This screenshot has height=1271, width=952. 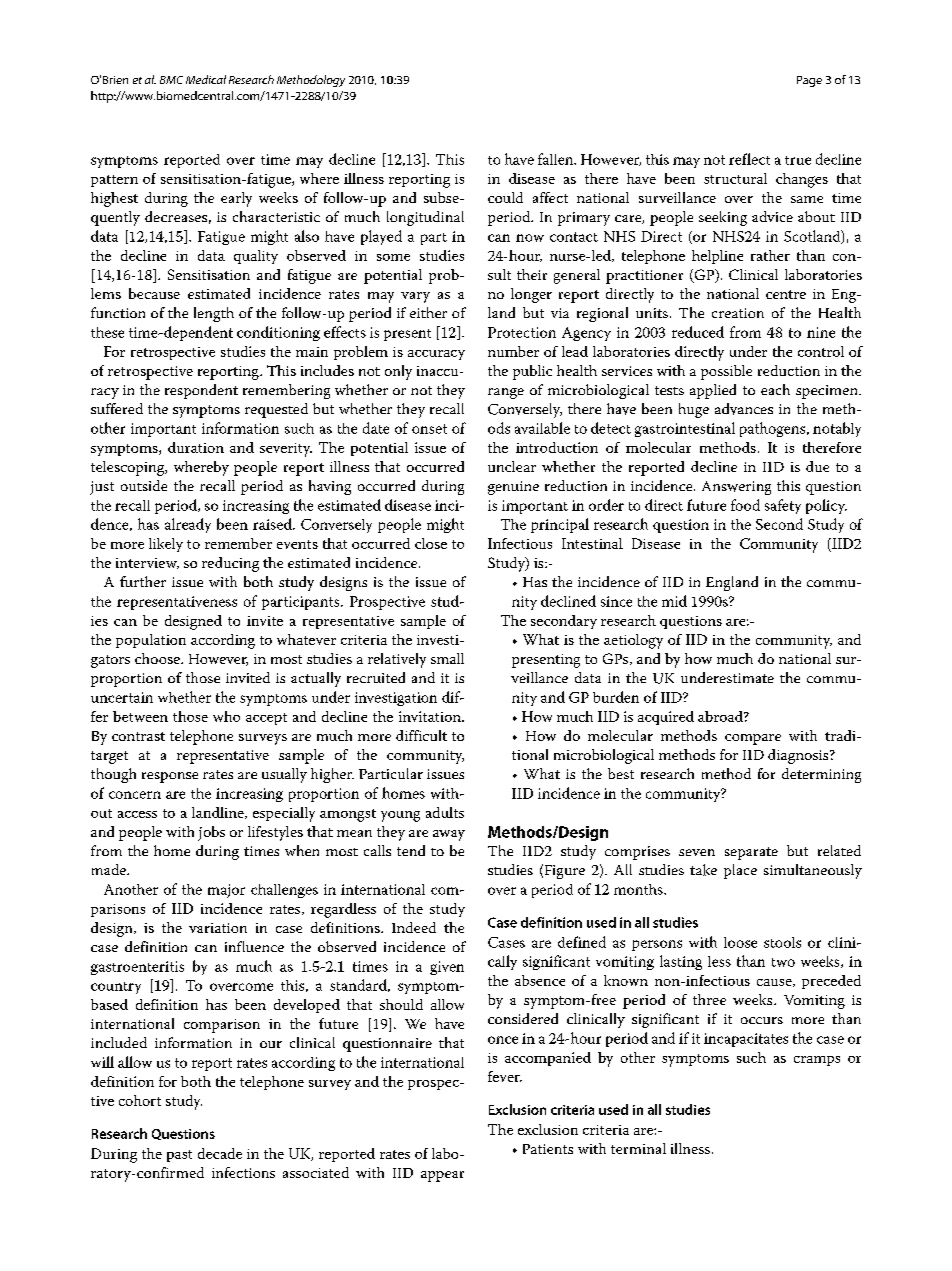 I want to click on reflect, so click(x=749, y=159).
